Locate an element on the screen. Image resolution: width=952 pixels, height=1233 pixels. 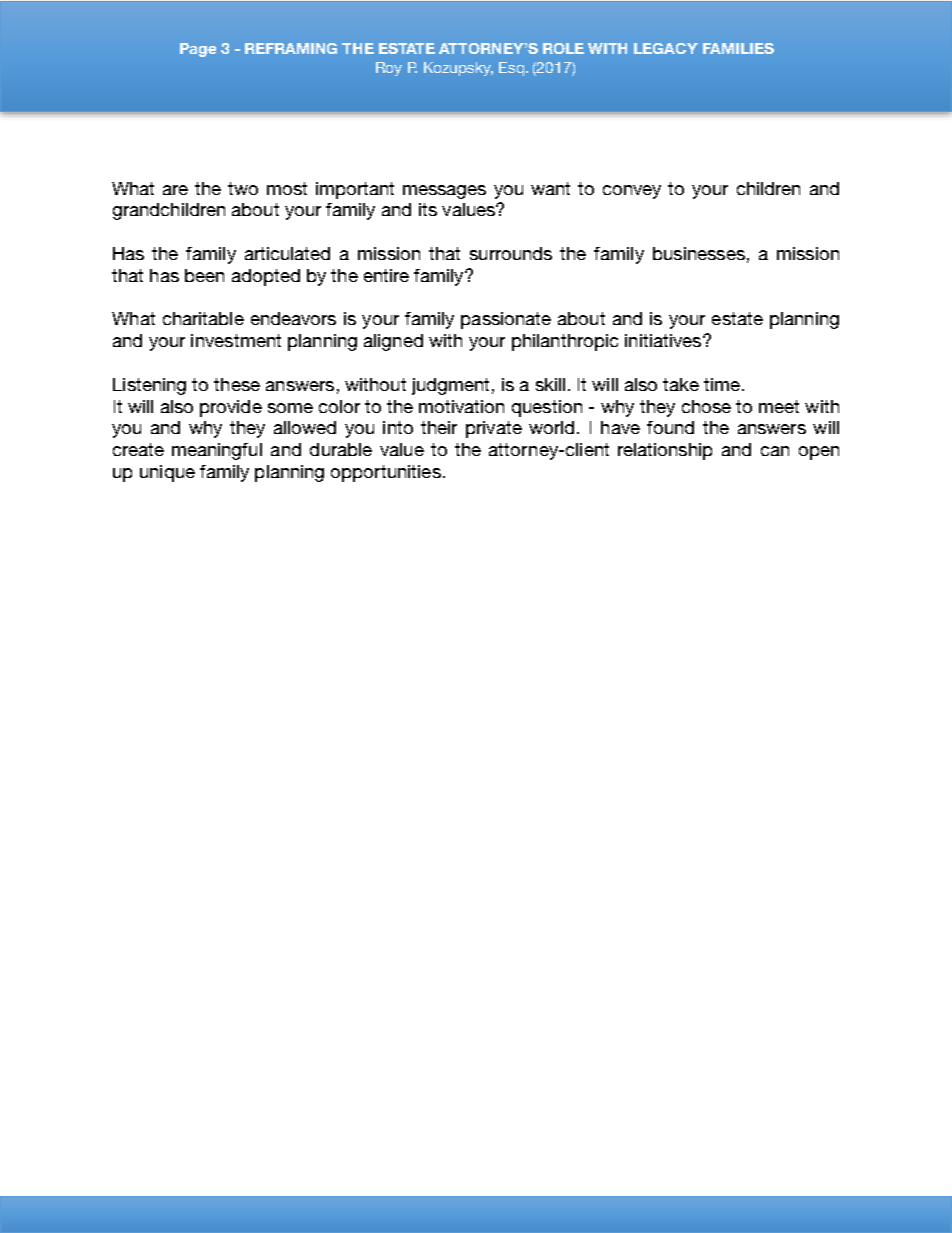
businesses is located at coordinates (699, 253).
